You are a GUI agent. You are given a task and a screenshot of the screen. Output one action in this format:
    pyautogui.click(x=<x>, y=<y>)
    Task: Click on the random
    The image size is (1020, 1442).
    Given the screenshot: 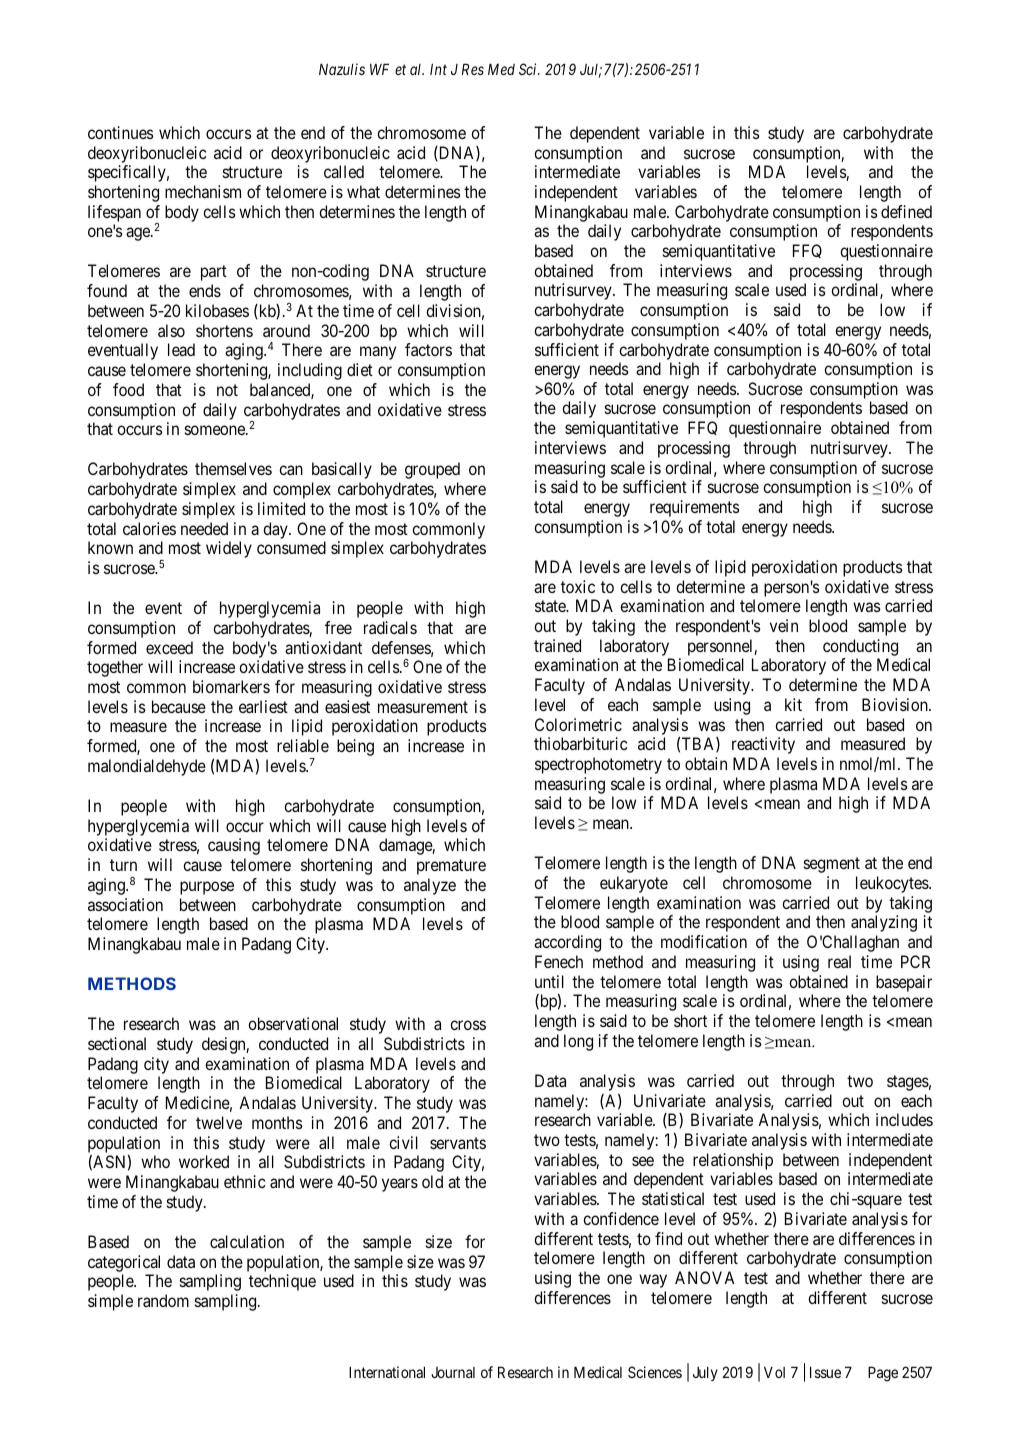 What is the action you would take?
    pyautogui.click(x=163, y=1300)
